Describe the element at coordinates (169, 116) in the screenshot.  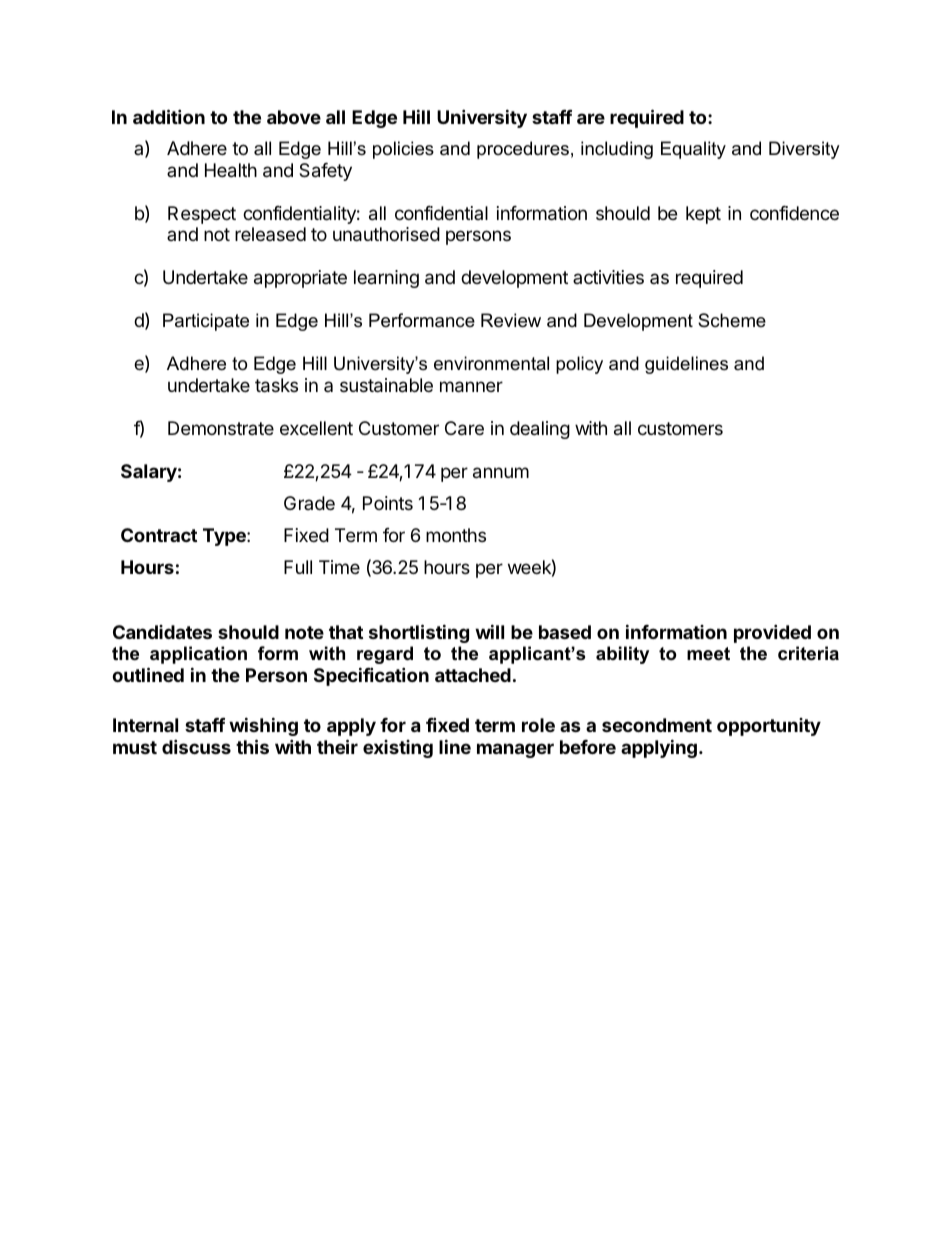
I see `addition` at that location.
